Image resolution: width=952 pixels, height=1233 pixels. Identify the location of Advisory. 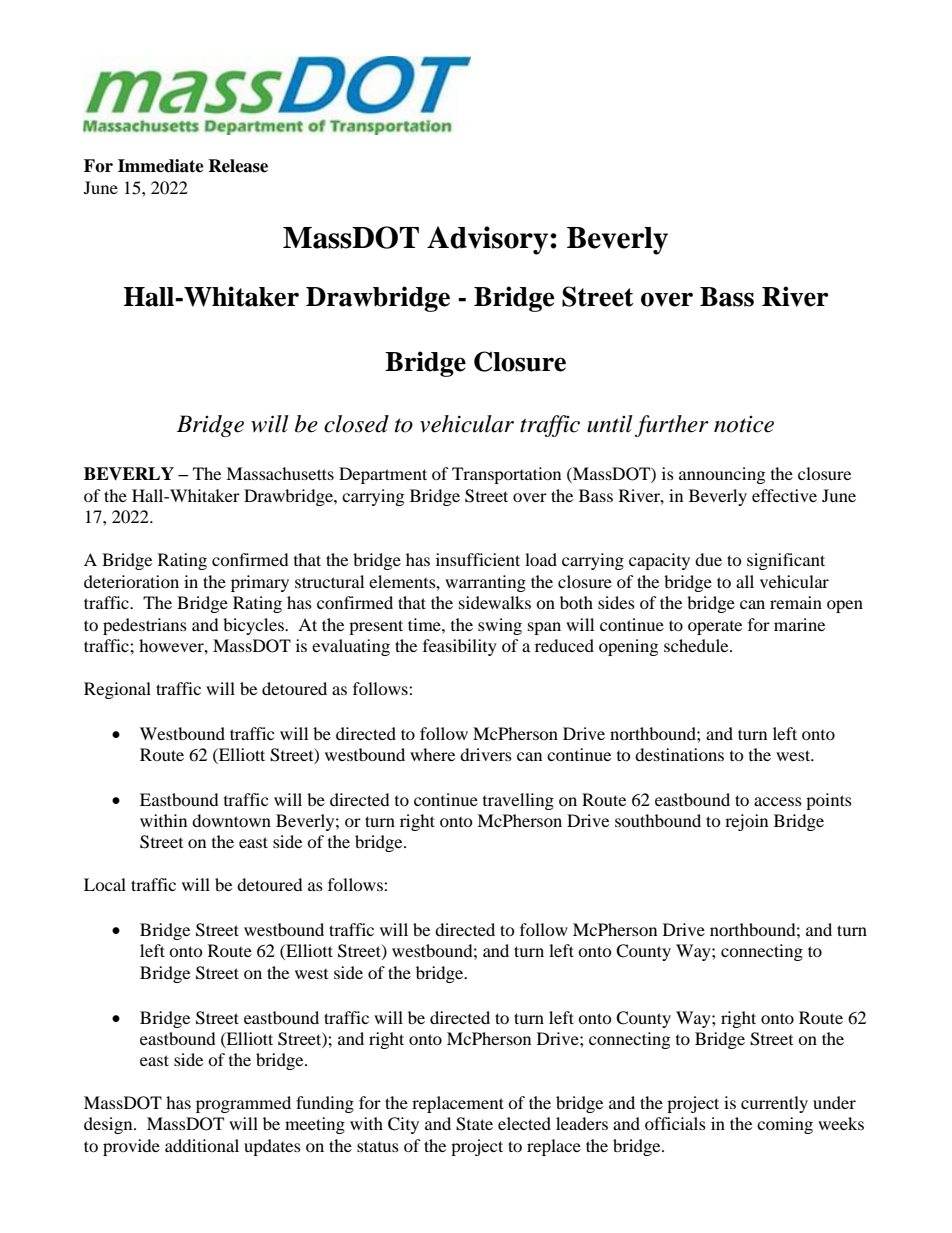
(487, 240).
